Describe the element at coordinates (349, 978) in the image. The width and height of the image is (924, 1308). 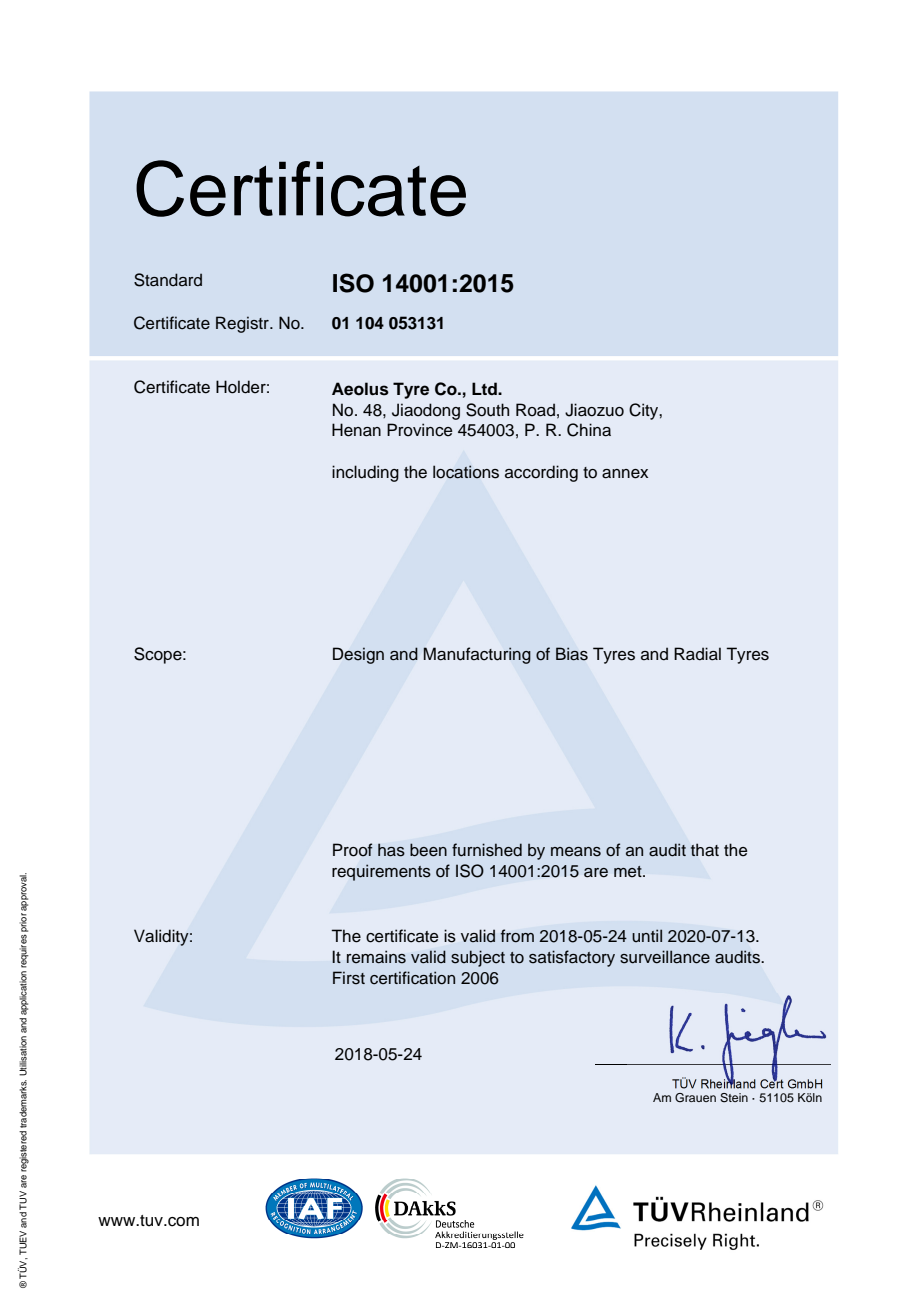
I see `First` at that location.
